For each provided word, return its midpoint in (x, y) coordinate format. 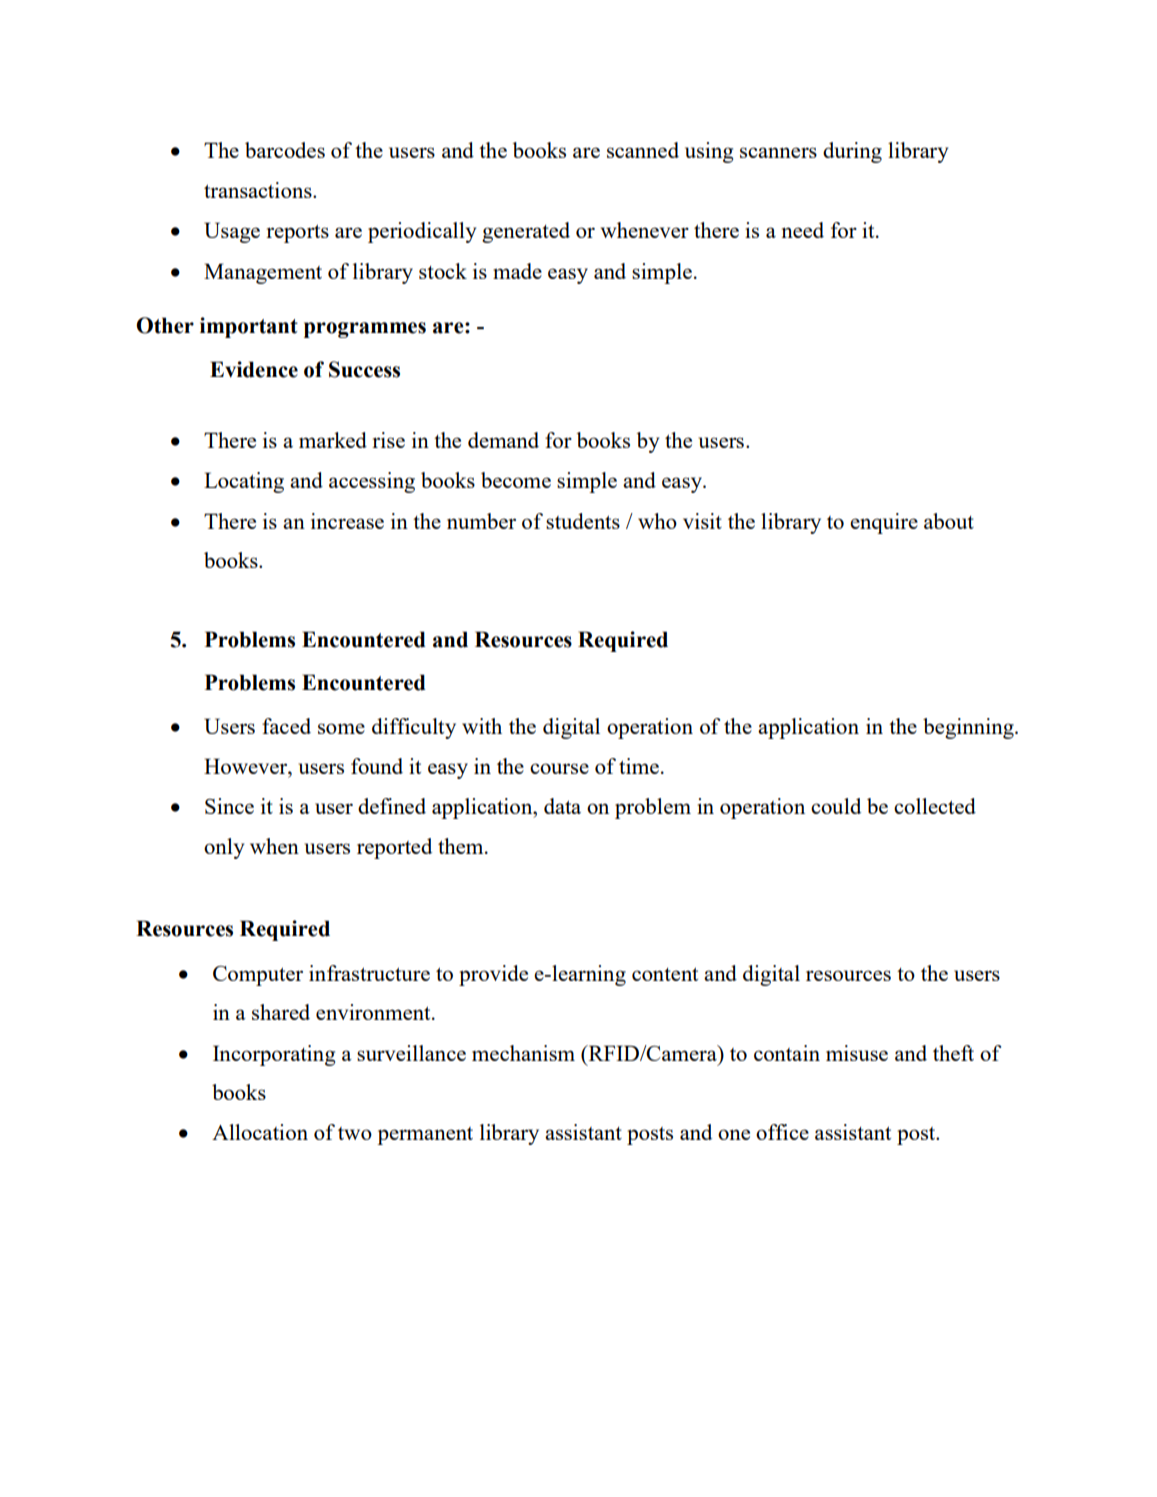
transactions (259, 190)
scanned (643, 150)
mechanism (523, 1053)
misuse (857, 1053)
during (852, 152)
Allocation (260, 1132)
